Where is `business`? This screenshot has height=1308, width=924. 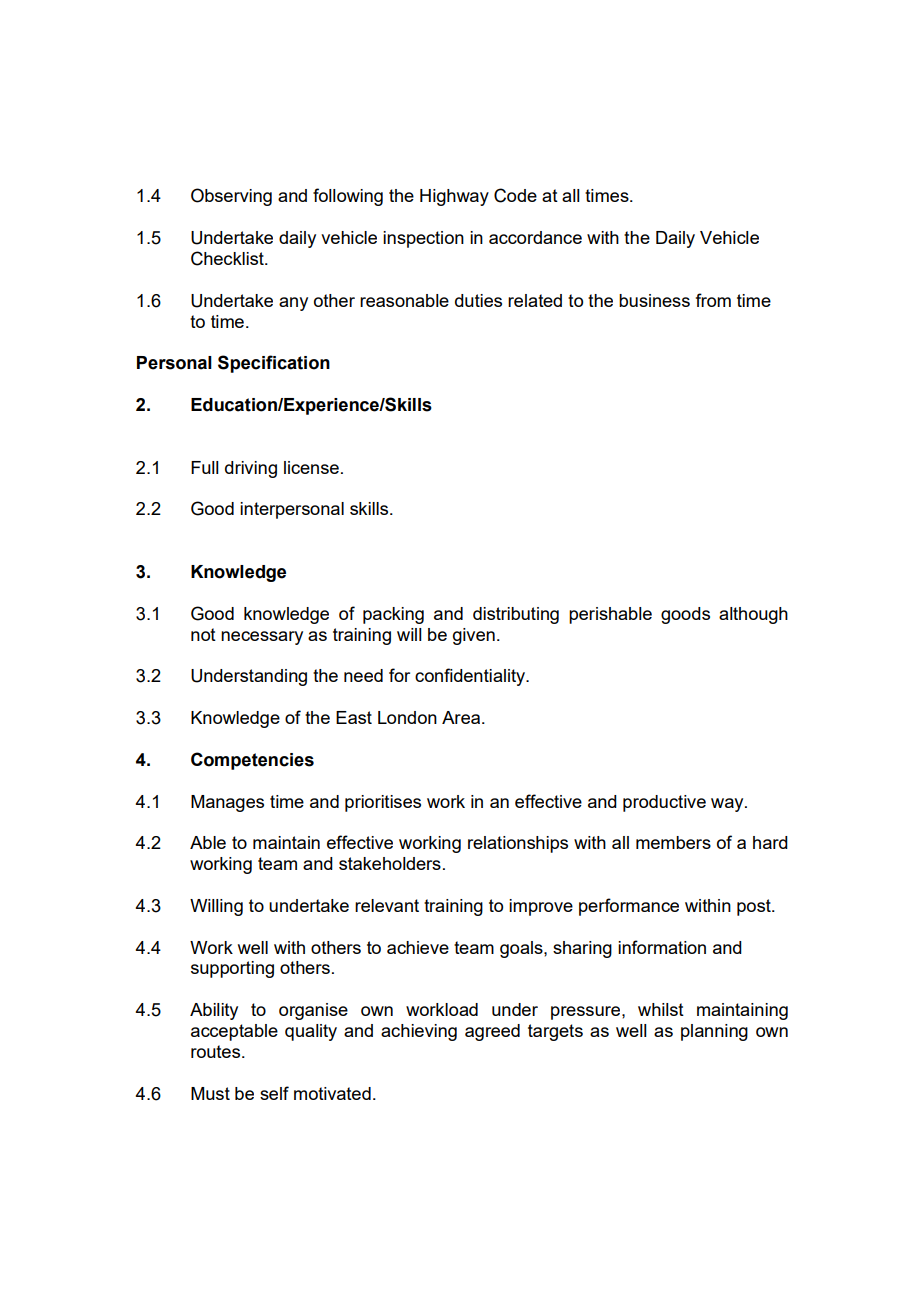 business is located at coordinates (654, 300).
